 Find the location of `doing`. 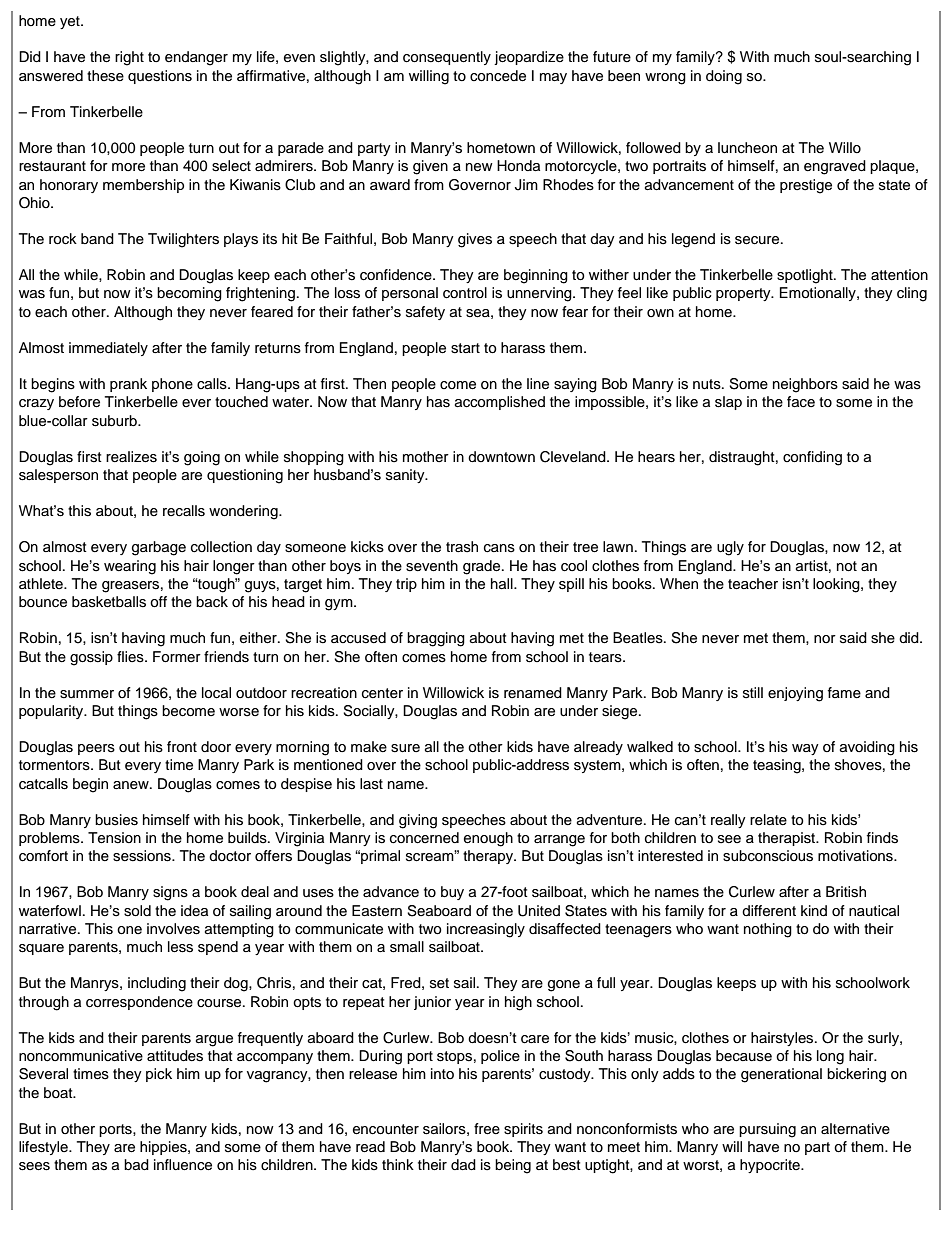

doing is located at coordinates (724, 77).
